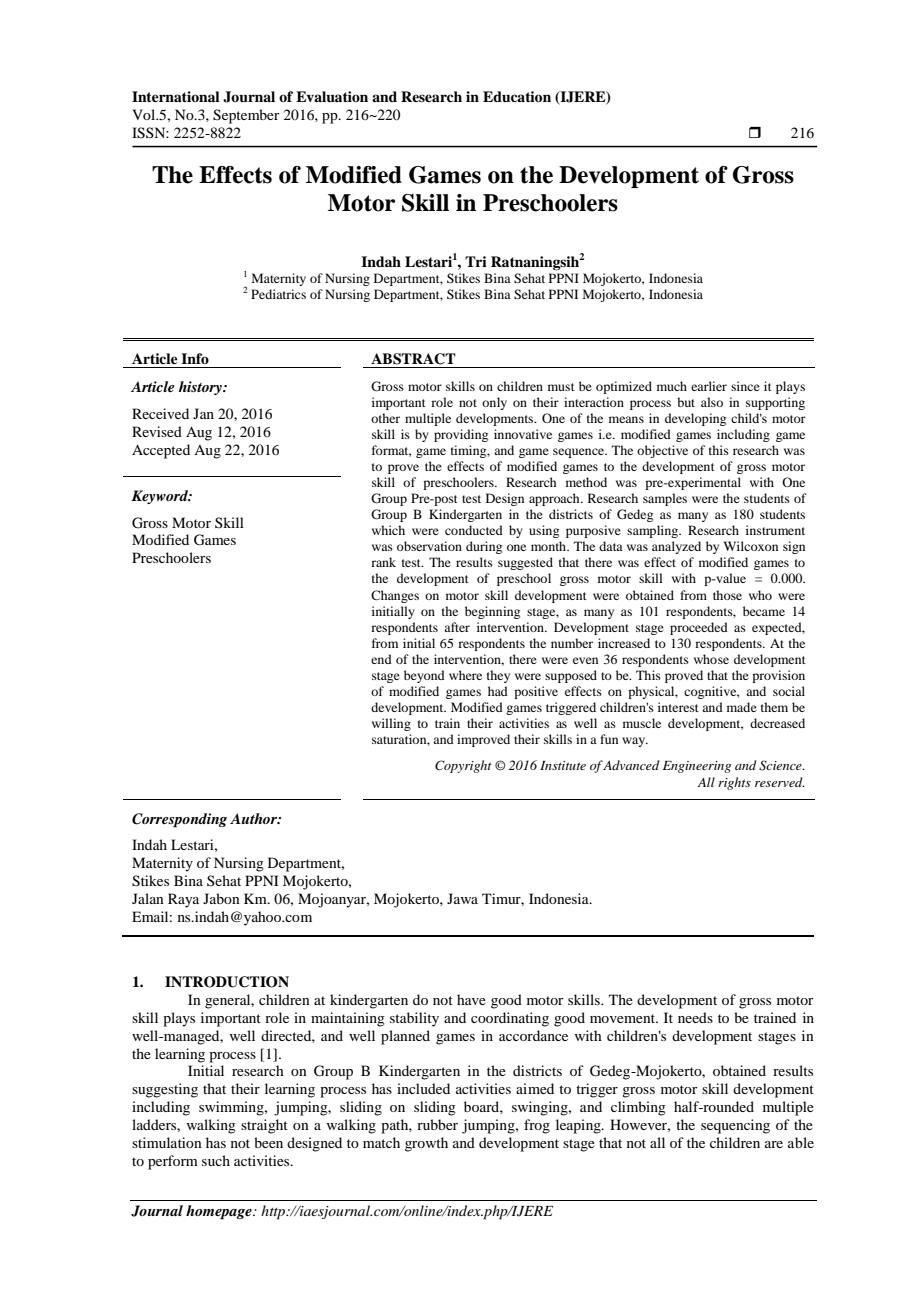 This screenshot has height=1308, width=924. What do you see at coordinates (161, 451) in the screenshot?
I see `Accepted` at bounding box center [161, 451].
